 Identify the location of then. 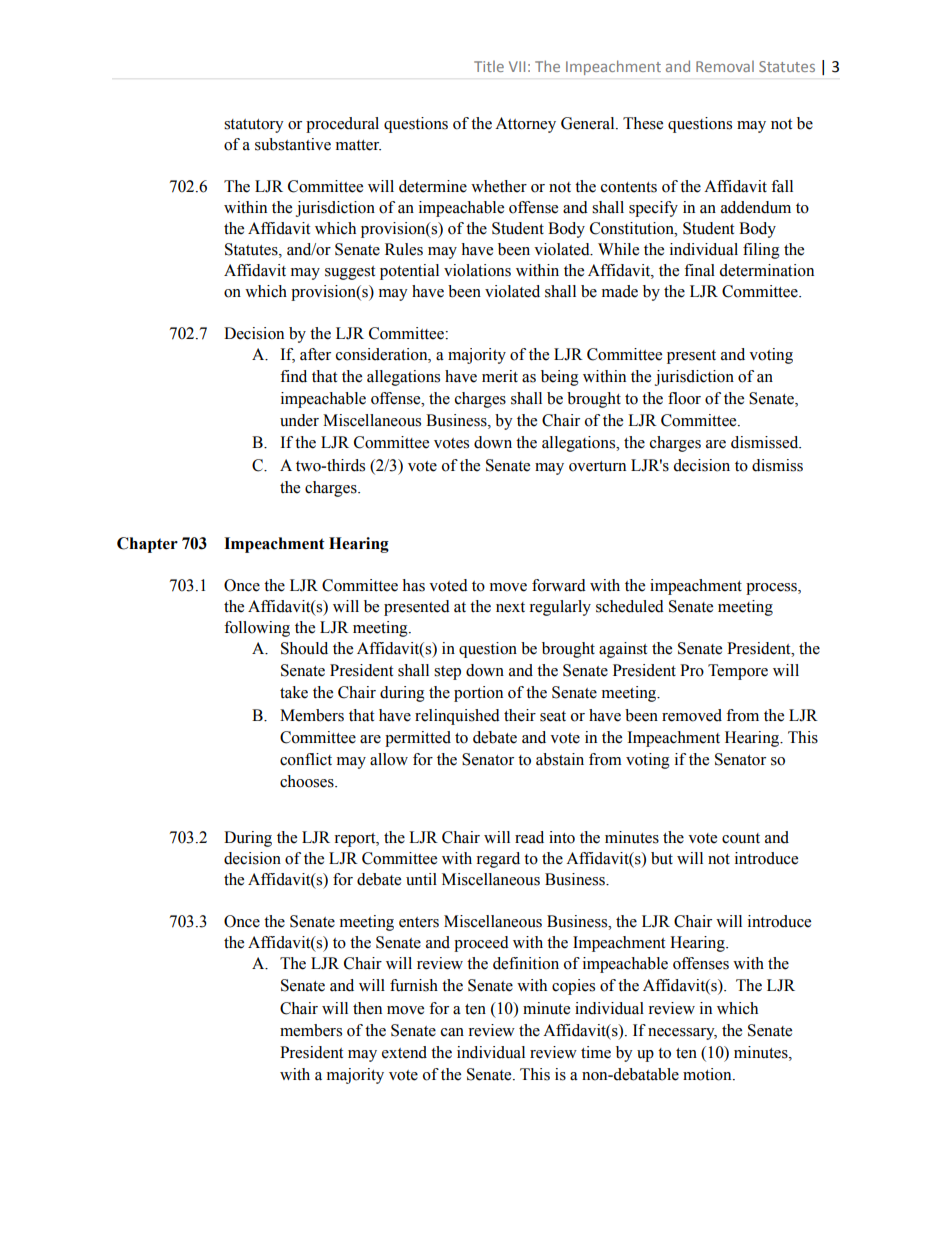
(367, 1008).
